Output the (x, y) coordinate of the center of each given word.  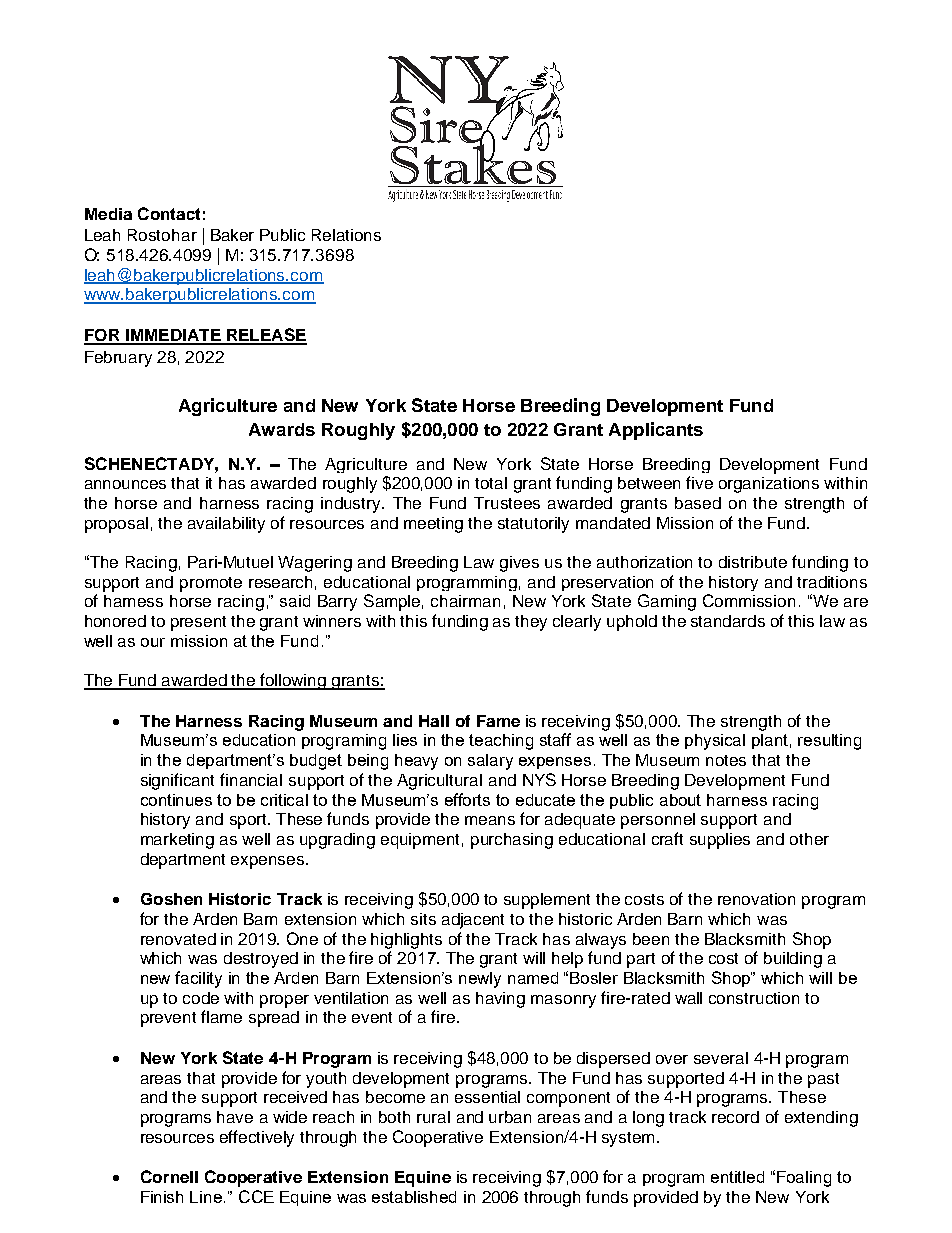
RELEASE (266, 336)
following (294, 681)
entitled (737, 1177)
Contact (169, 213)
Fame (498, 721)
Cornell (169, 1176)
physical (715, 742)
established (414, 1197)
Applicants (656, 431)
